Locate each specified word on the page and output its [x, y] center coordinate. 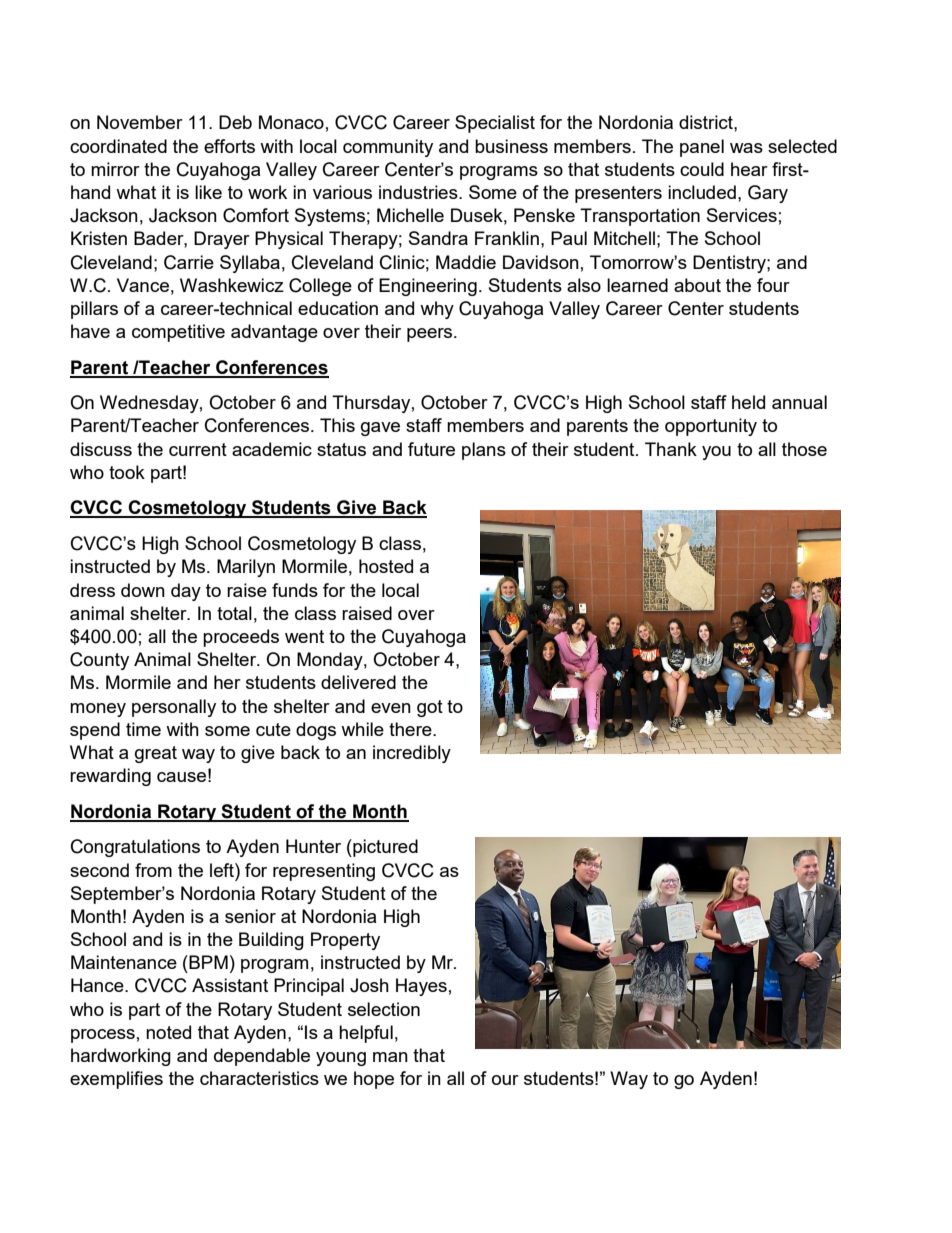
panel [702, 148]
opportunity [711, 427]
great [156, 754]
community [388, 148]
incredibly [412, 754]
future [431, 449]
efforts [229, 146]
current [198, 449]
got [430, 708]
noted [168, 1032]
